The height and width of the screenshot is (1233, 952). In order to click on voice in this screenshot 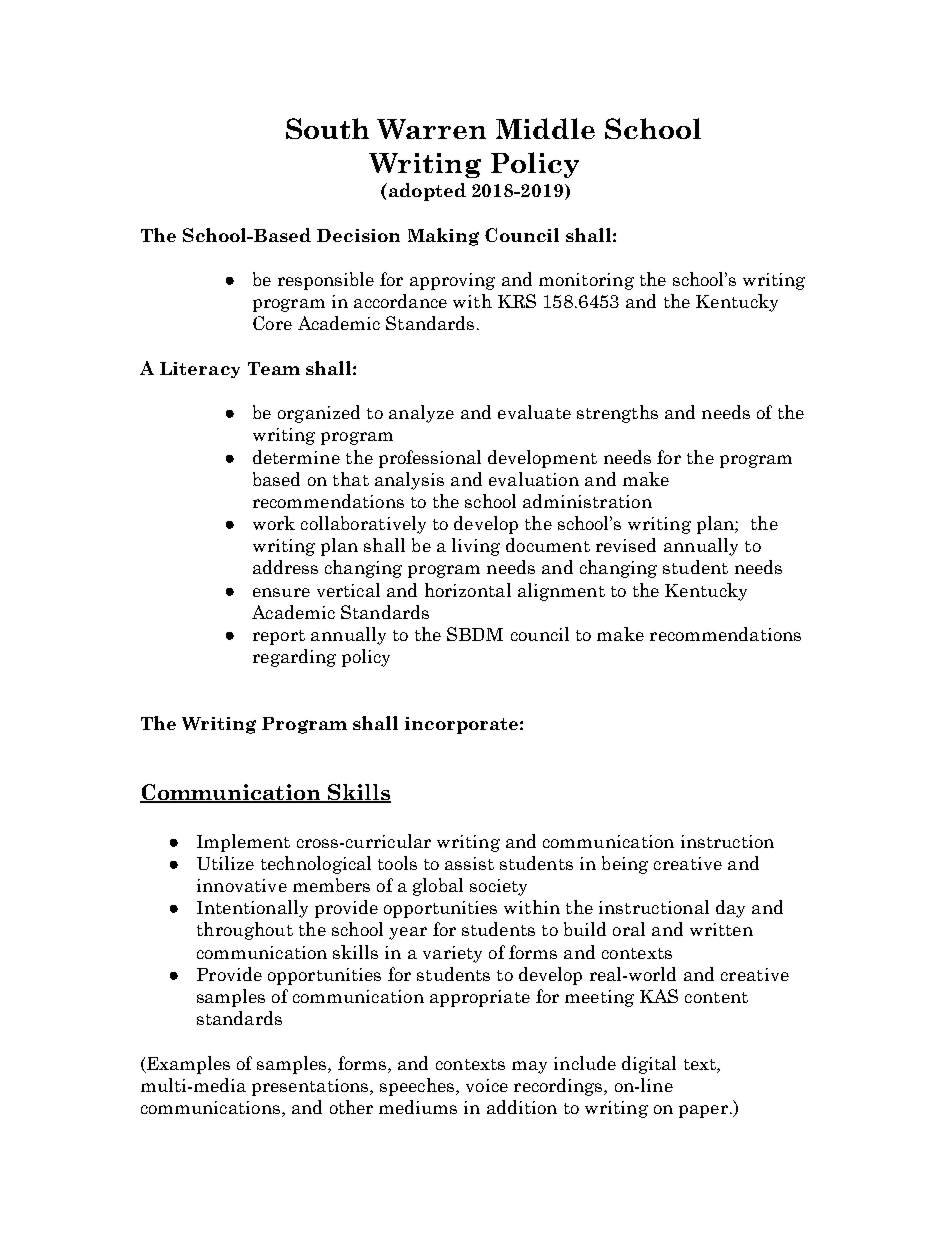, I will do `click(487, 1085)`.
